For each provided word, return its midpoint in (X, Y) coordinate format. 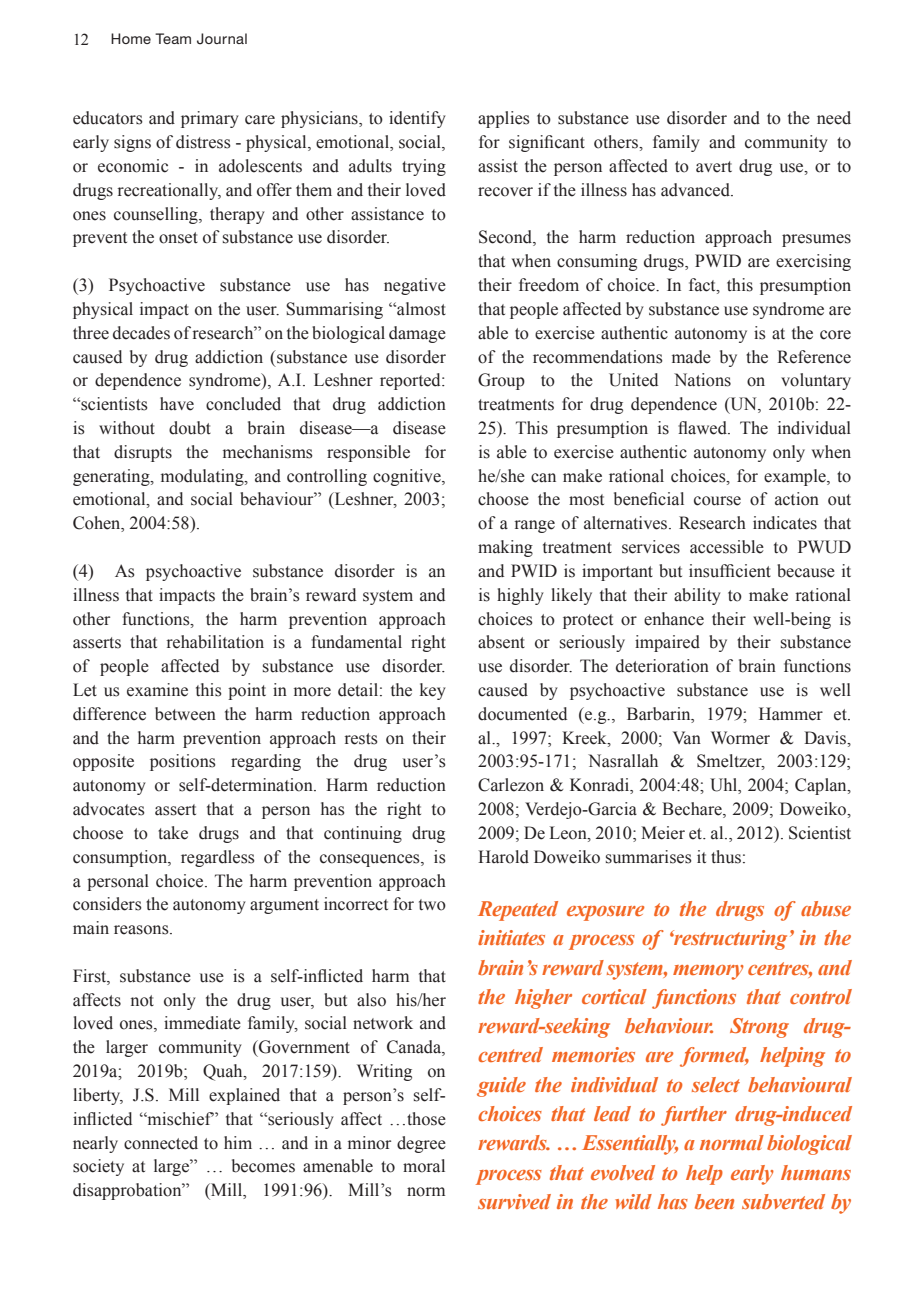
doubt (190, 428)
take (173, 833)
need (834, 118)
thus (726, 857)
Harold (503, 857)
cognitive (408, 477)
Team (173, 38)
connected (161, 1143)
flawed (703, 428)
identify (417, 119)
